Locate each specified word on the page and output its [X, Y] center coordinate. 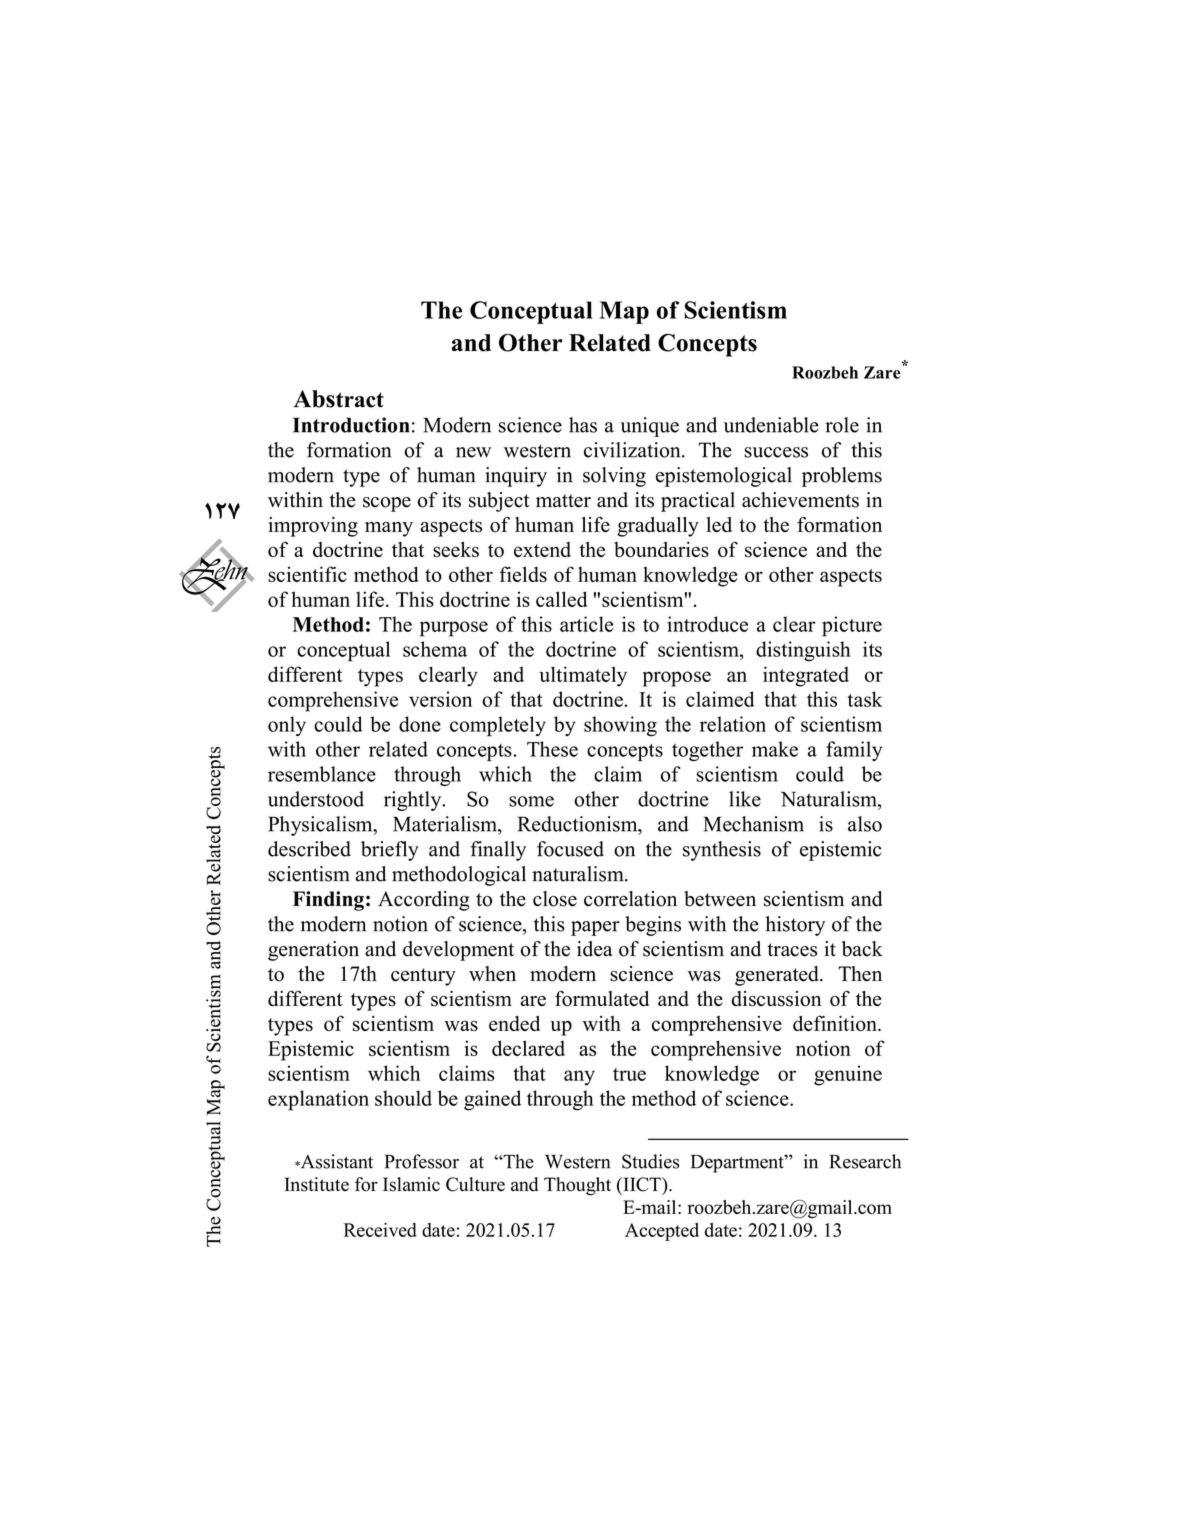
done [420, 724]
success [776, 452]
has [583, 425]
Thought [577, 1186]
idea [595, 949]
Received [380, 1230]
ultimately [583, 676]
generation [313, 951]
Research [865, 1161]
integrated [806, 676]
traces [792, 950]
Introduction [351, 425]
